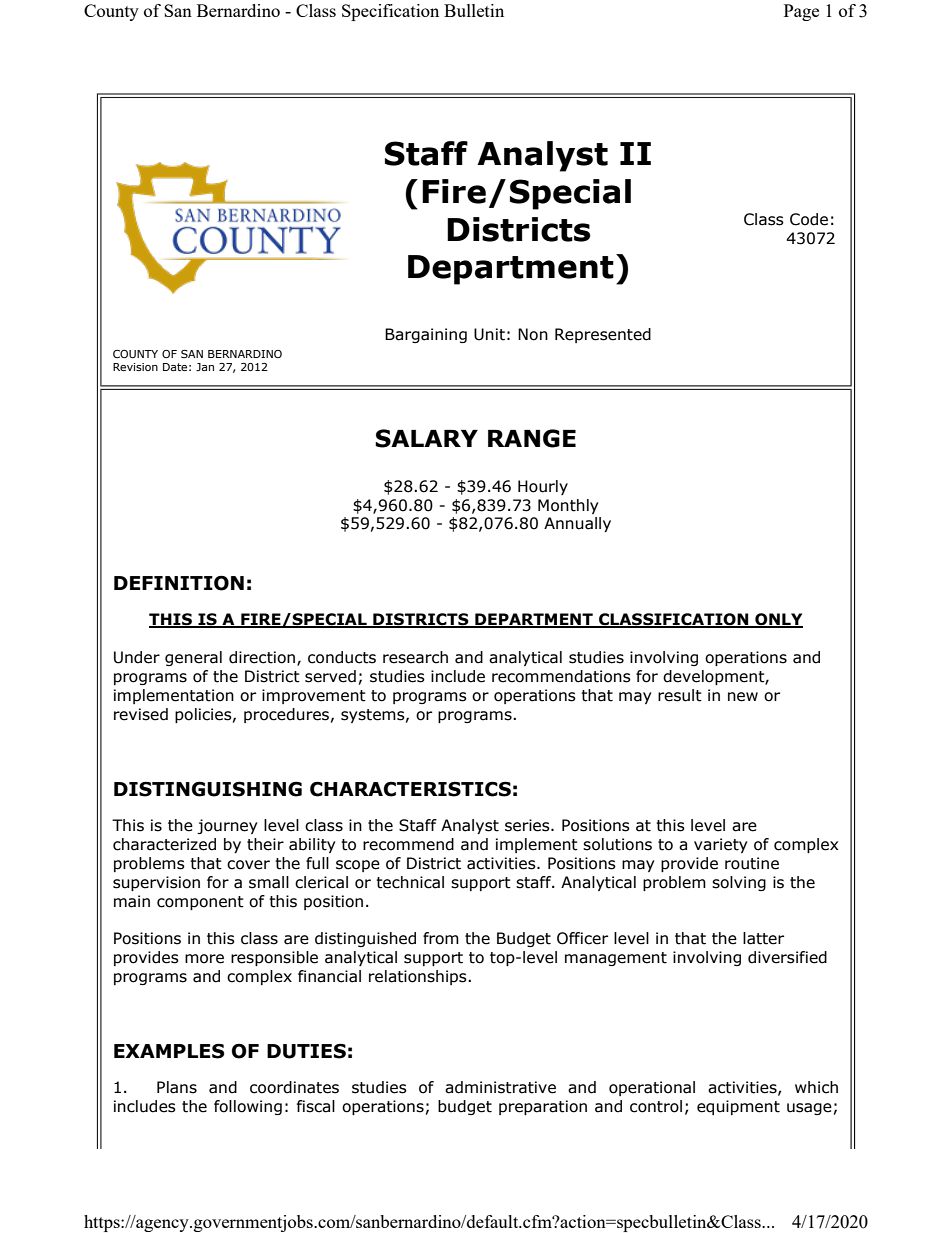 The image size is (952, 1233). What do you see at coordinates (135, 367) in the page?
I see `Revision` at bounding box center [135, 367].
